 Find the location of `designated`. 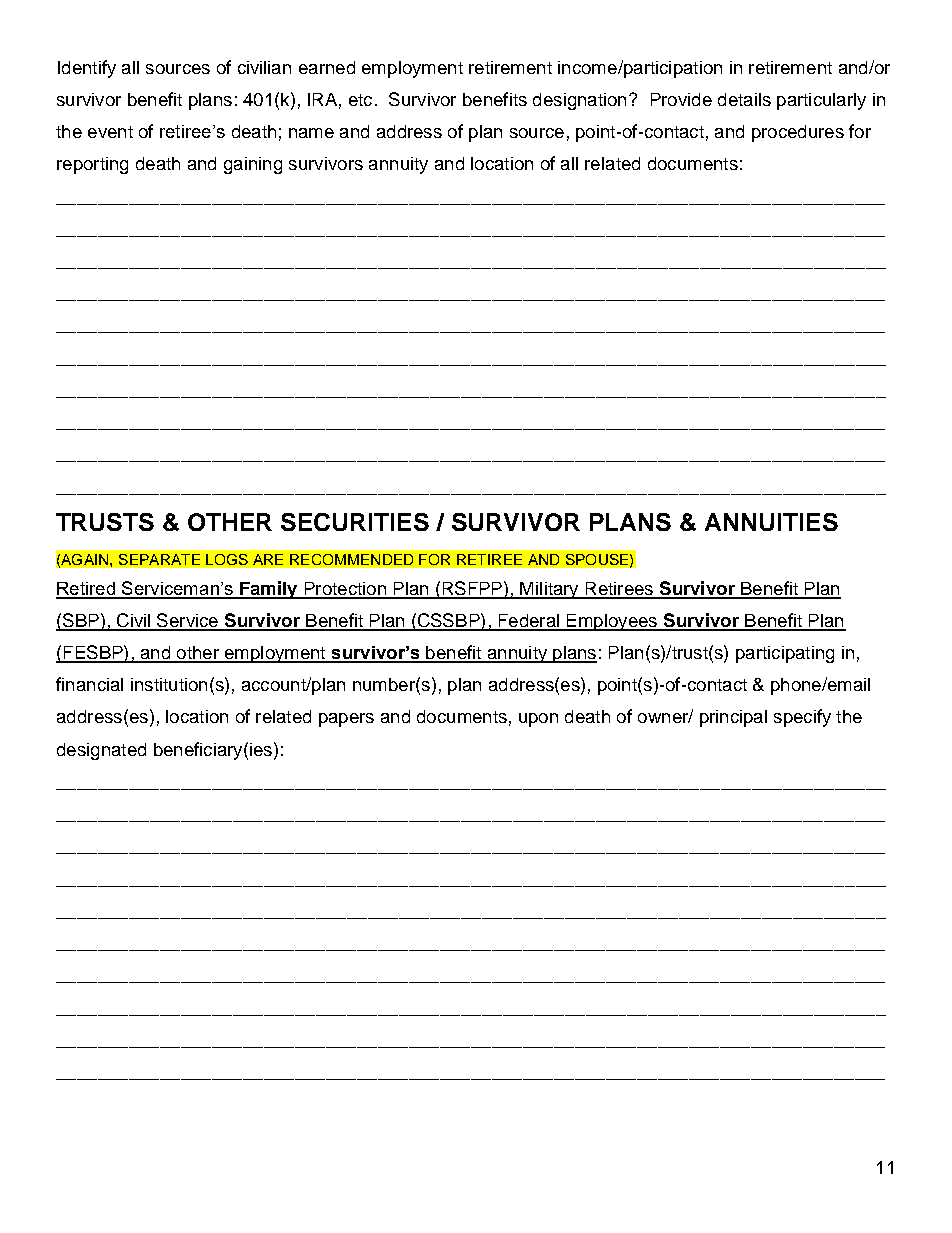

designated is located at coordinates (101, 751).
